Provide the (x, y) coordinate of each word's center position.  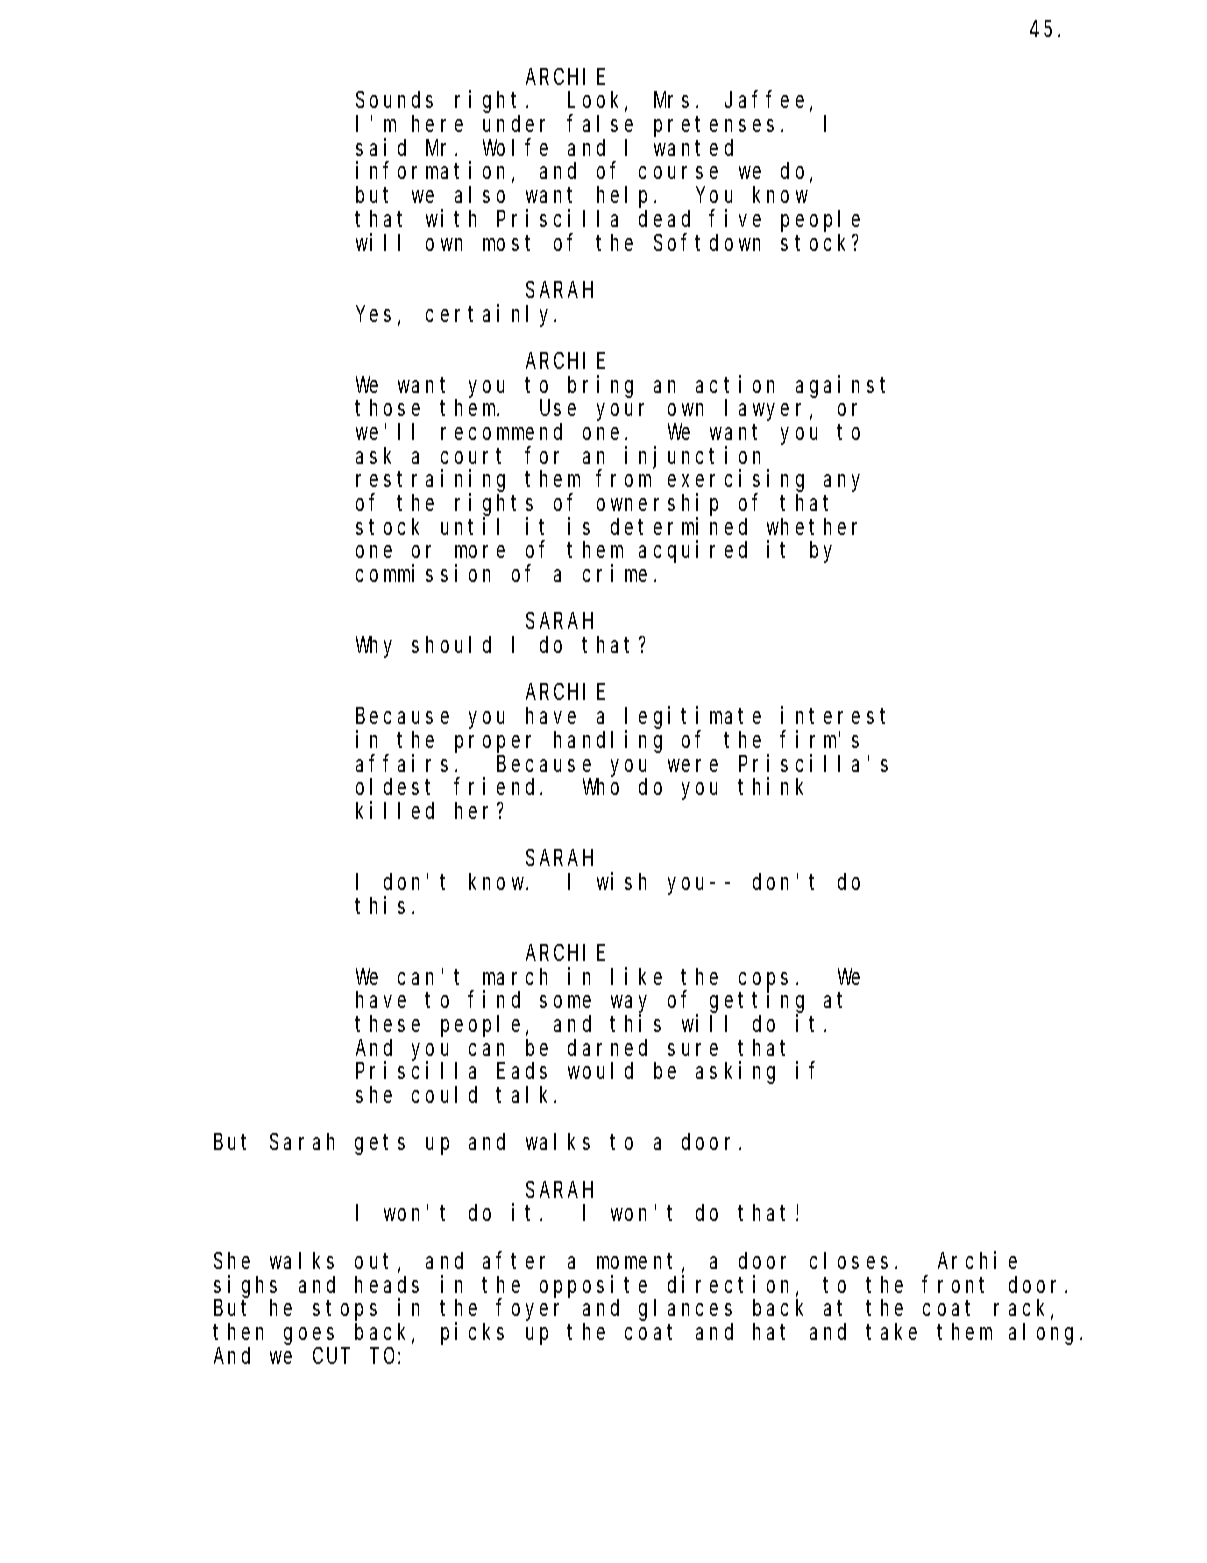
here (437, 123)
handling (608, 741)
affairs (402, 763)
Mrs (671, 100)
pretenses (714, 127)
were (693, 765)
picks (472, 1333)
